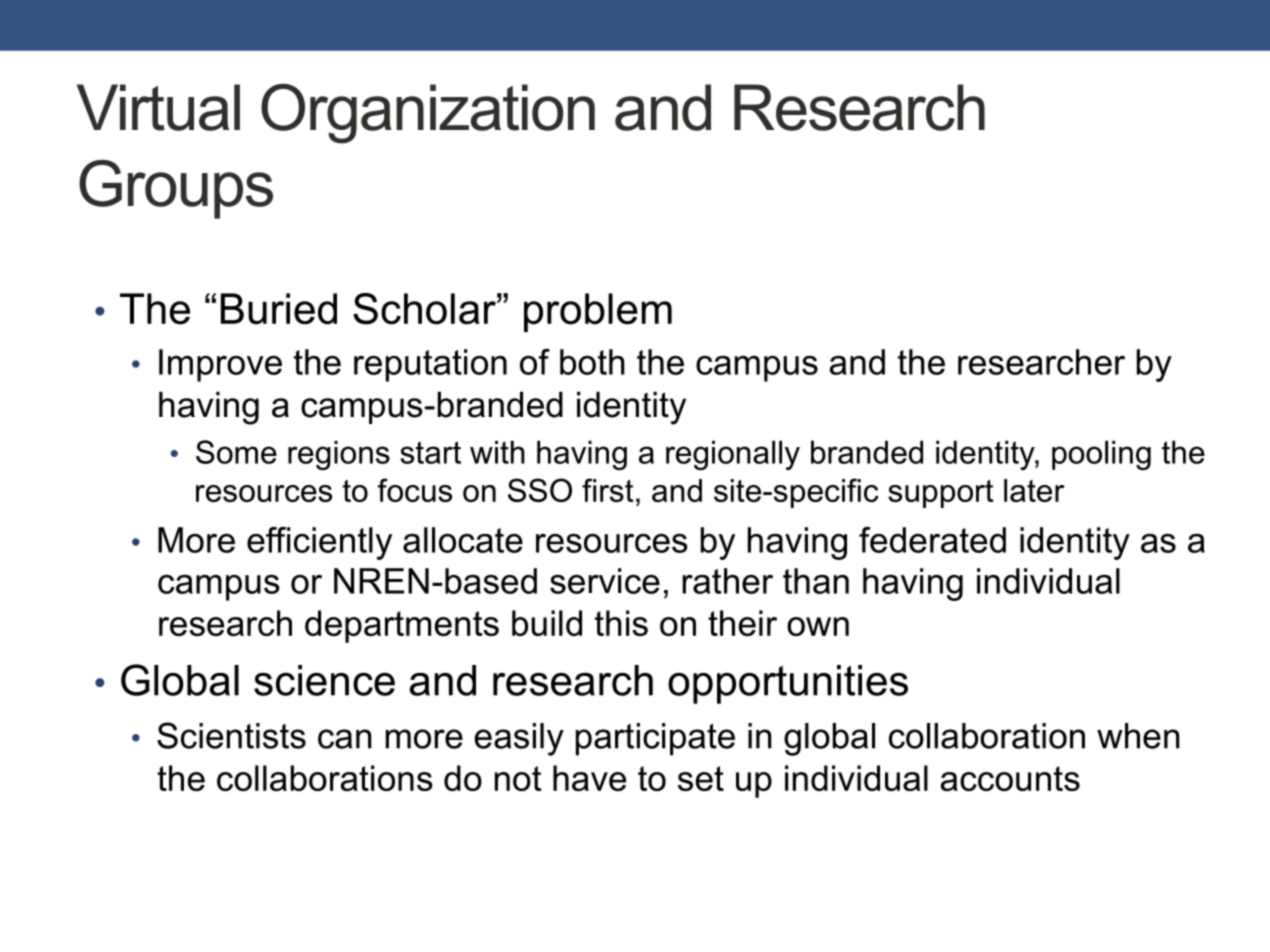  I want to click on service, so click(605, 581).
